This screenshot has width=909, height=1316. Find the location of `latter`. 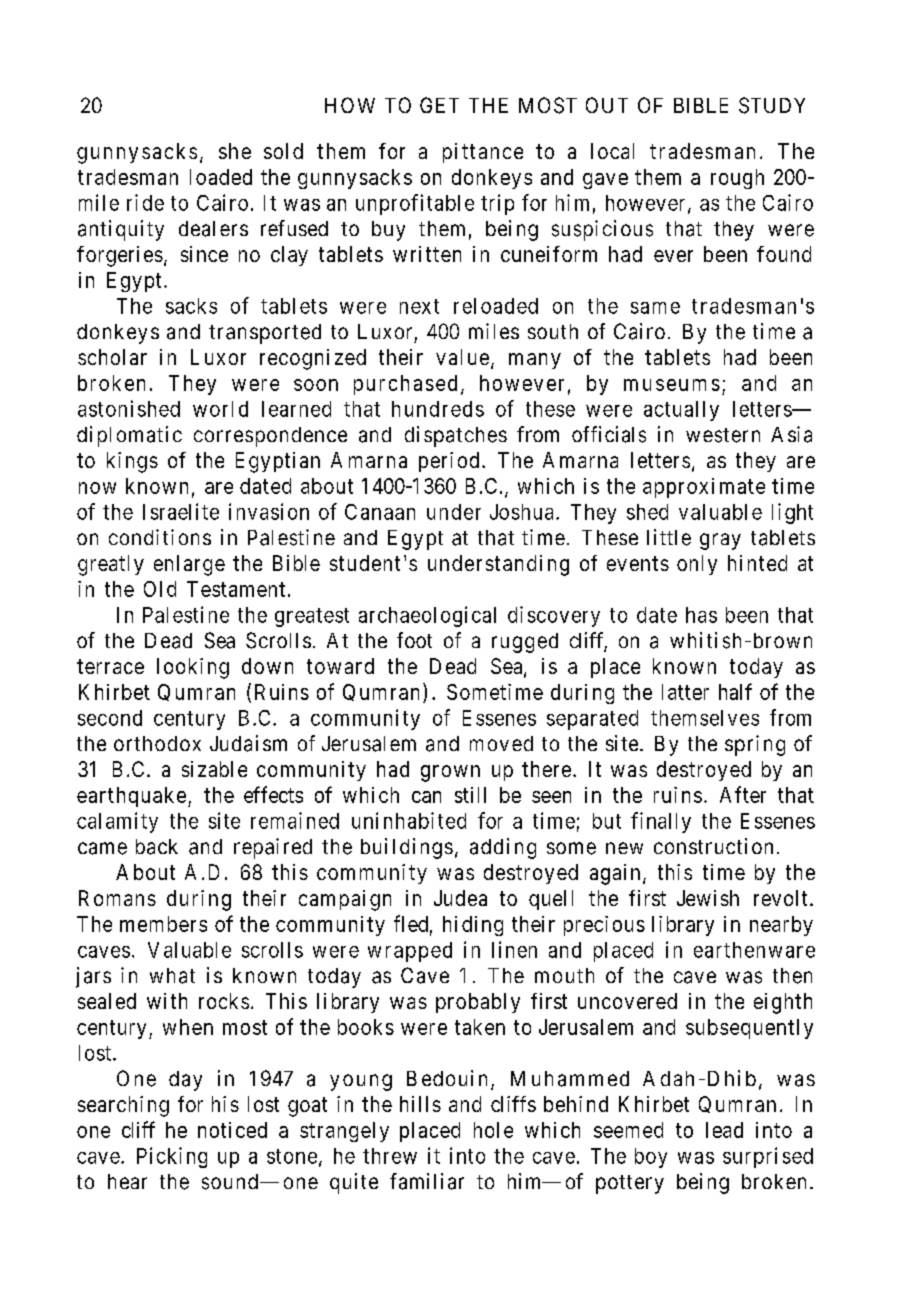

latter is located at coordinates (685, 692).
